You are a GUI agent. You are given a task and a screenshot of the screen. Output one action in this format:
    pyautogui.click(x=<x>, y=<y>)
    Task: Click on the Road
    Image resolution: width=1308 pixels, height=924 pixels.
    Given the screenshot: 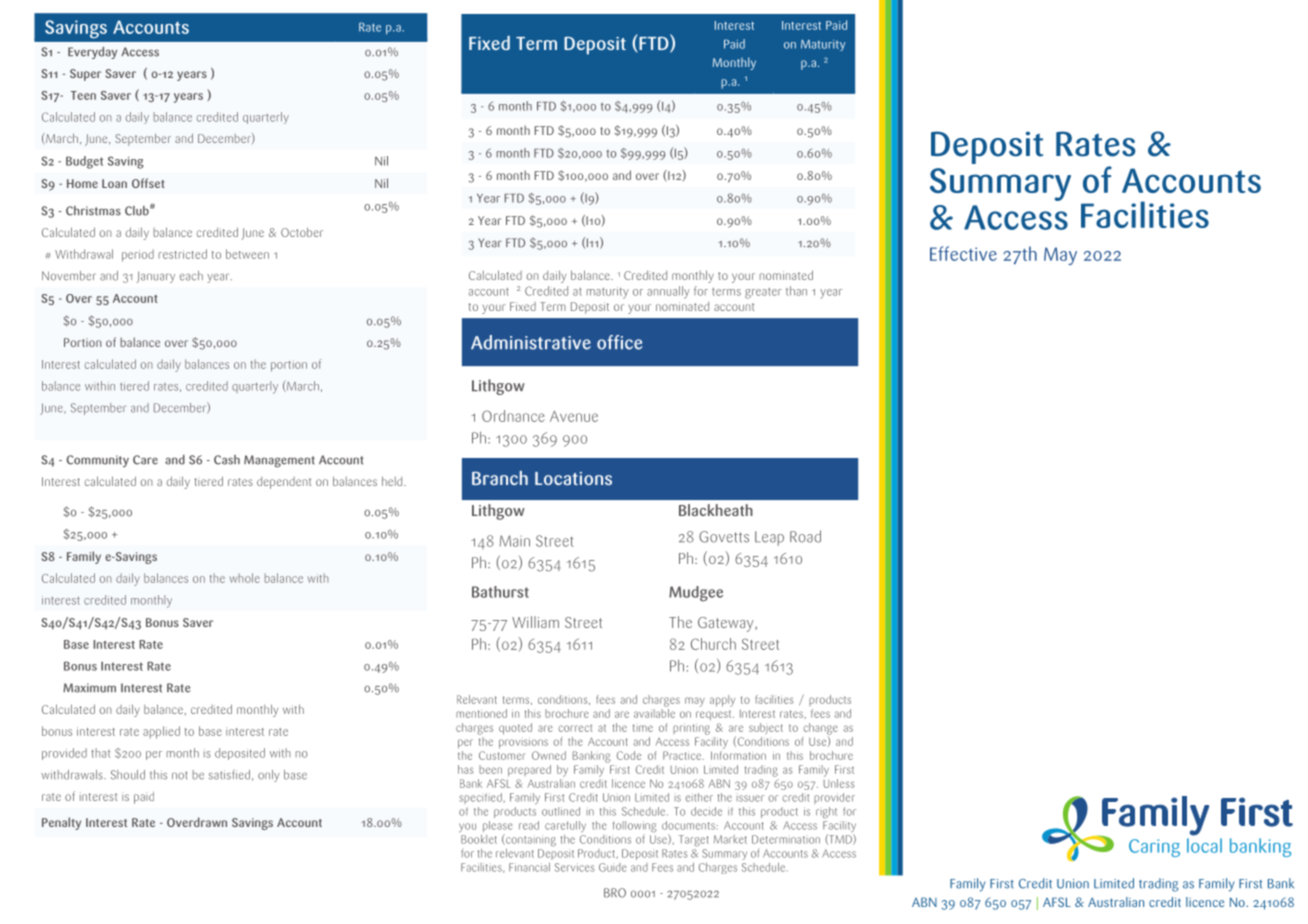 What is the action you would take?
    pyautogui.click(x=805, y=536)
